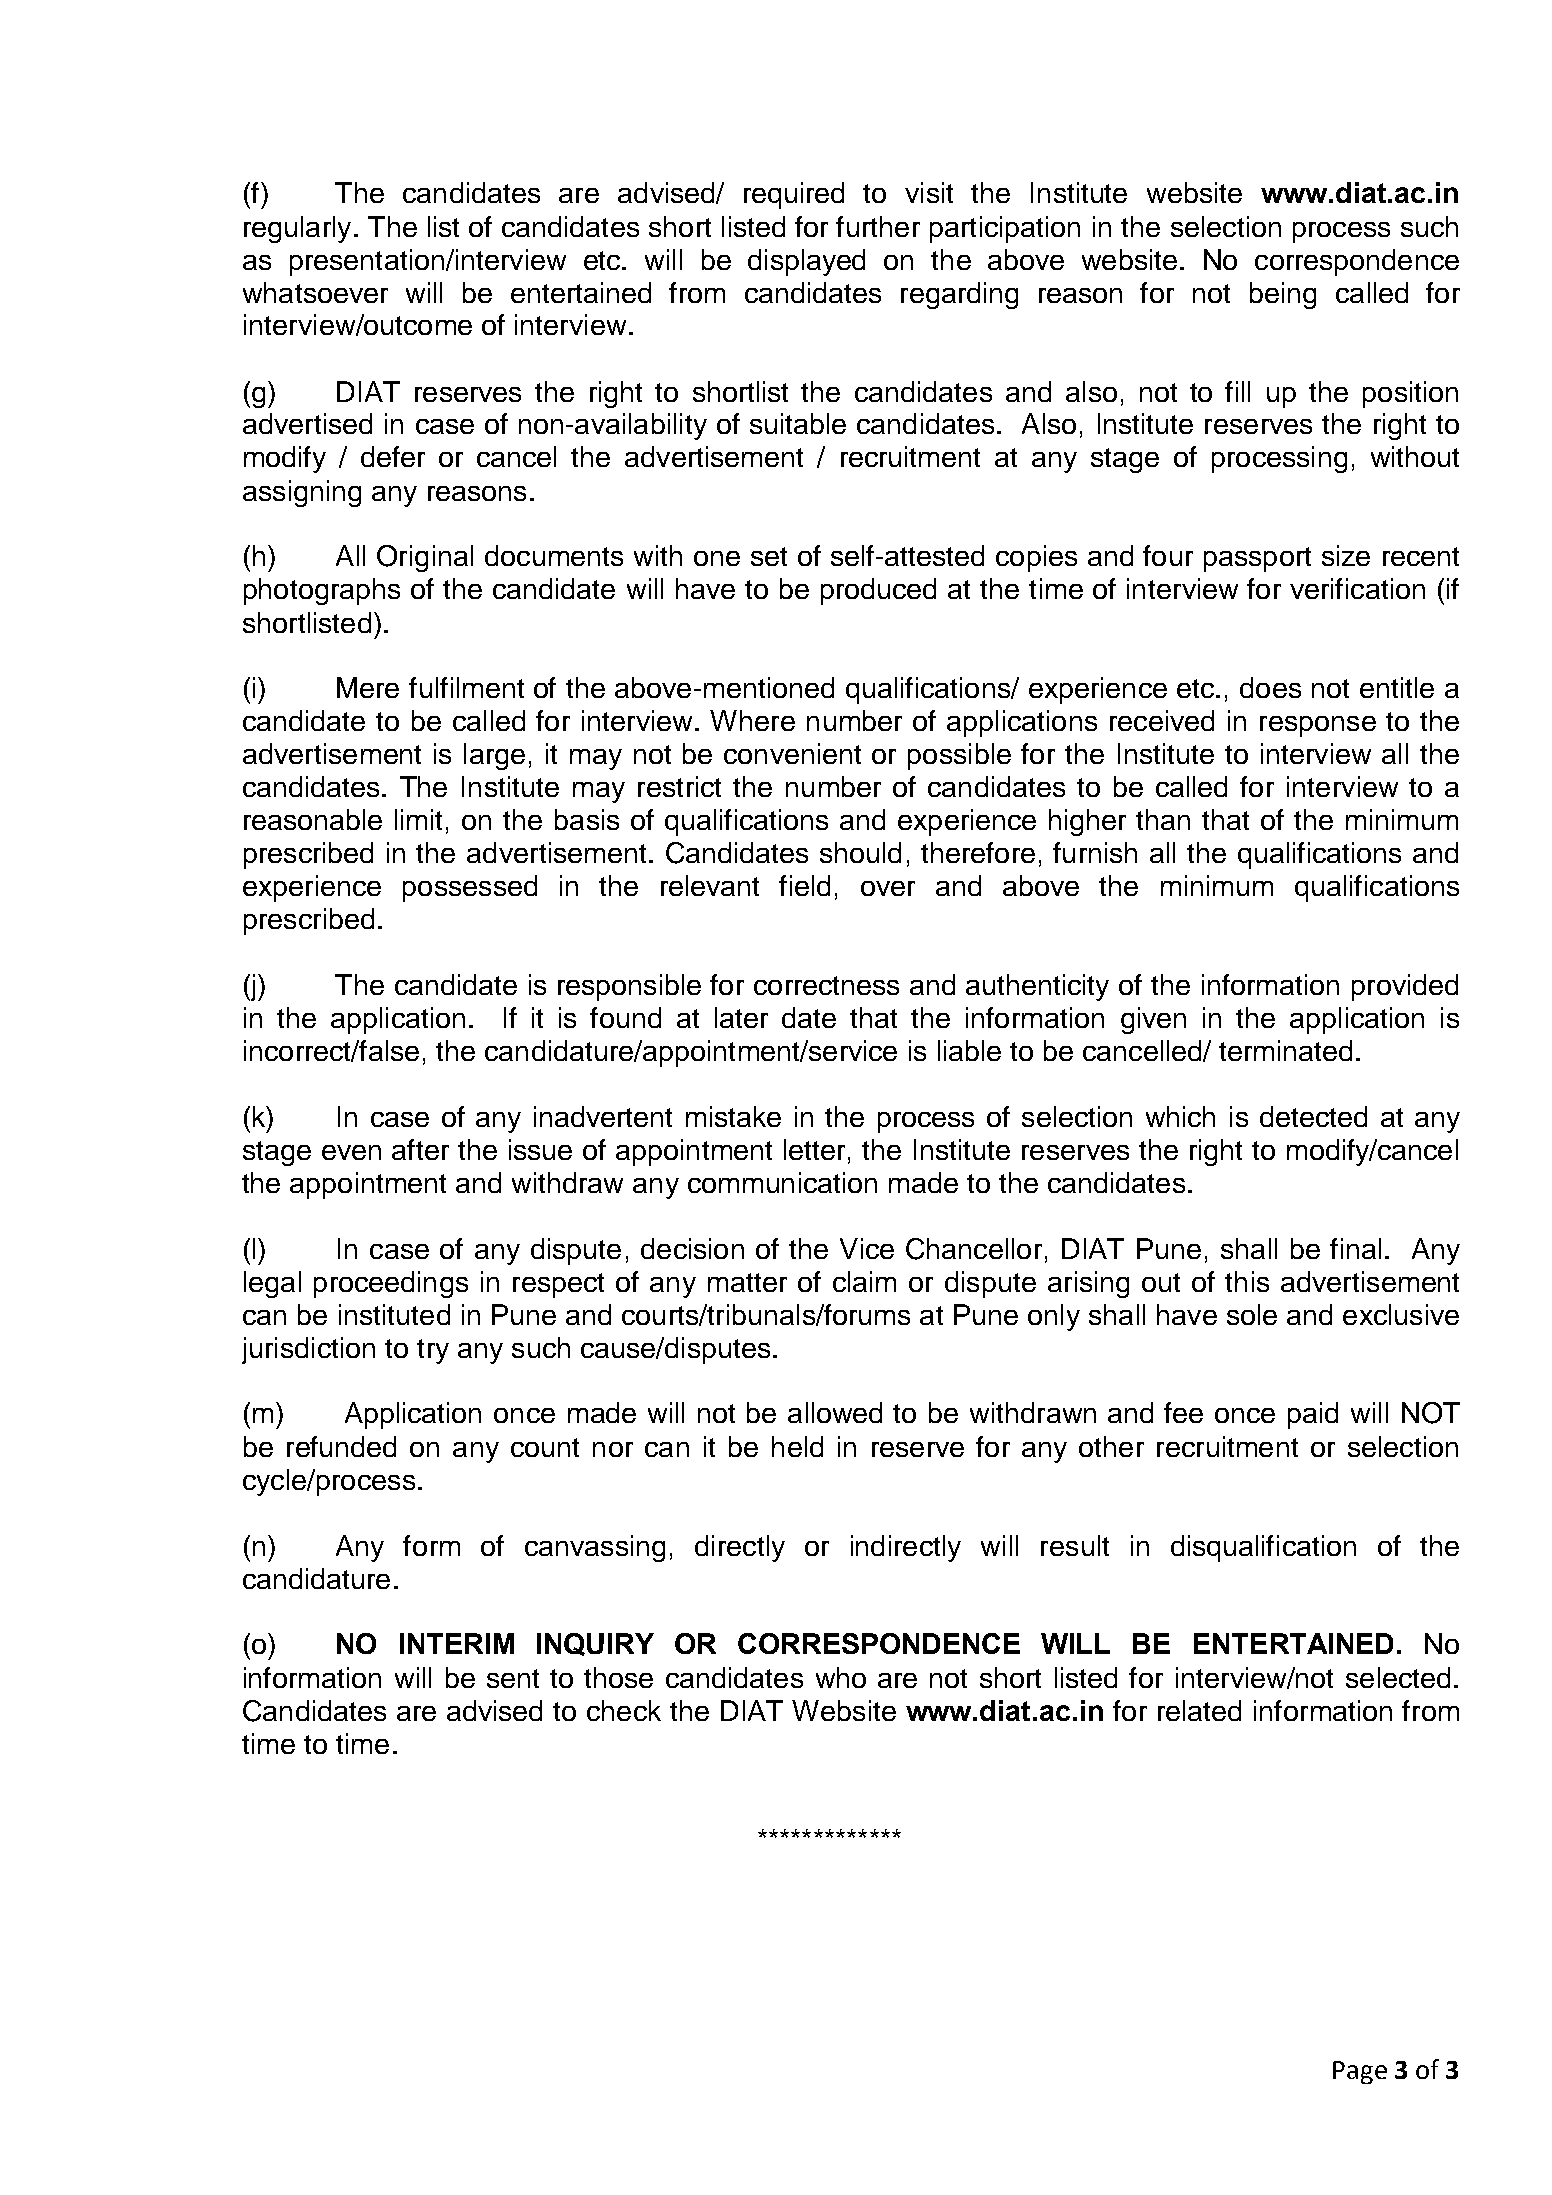 This screenshot has width=1552, height=2195. What do you see at coordinates (1163, 819) in the screenshot?
I see `than` at bounding box center [1163, 819].
